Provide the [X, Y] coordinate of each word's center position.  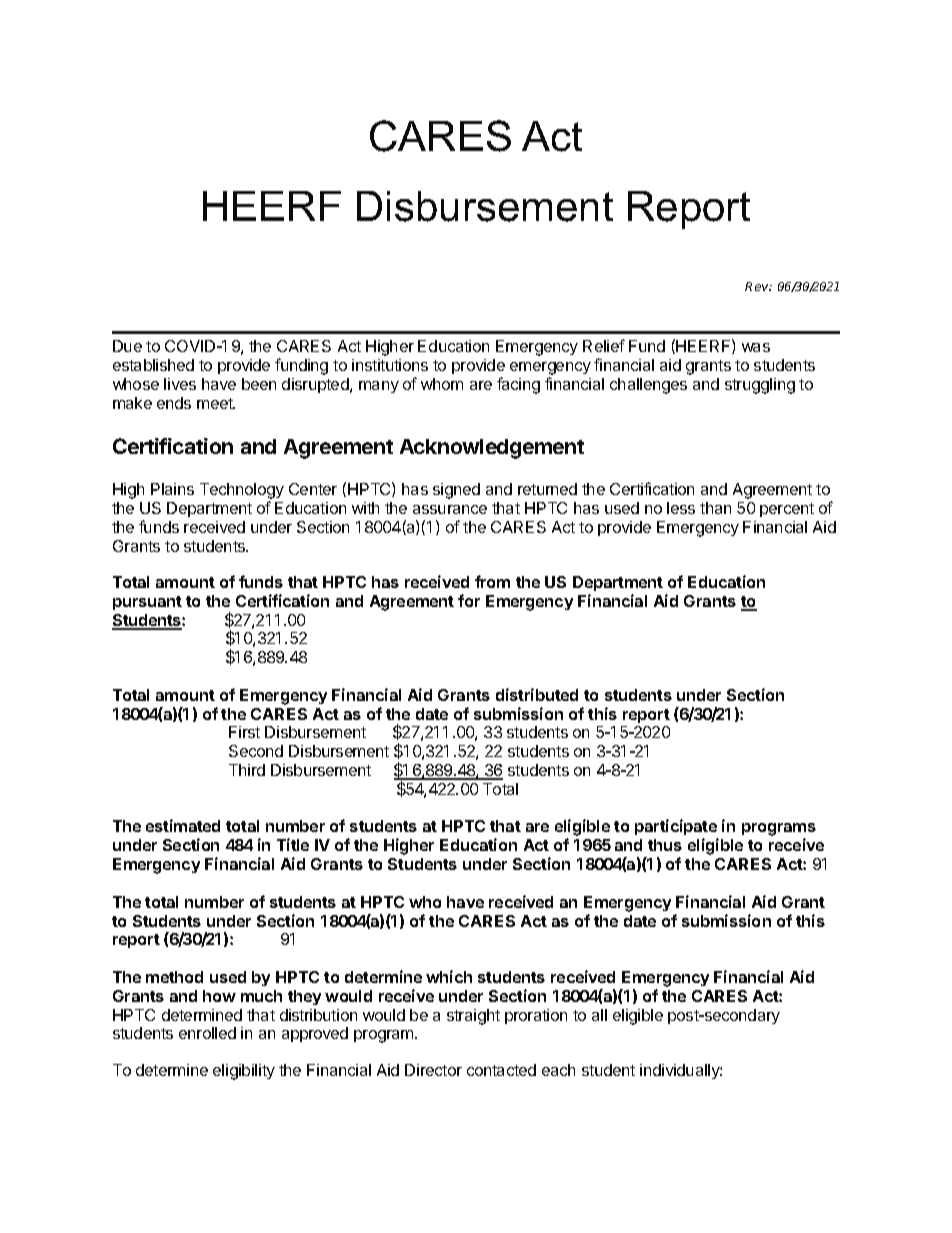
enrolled [207, 1033]
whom [442, 384]
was [756, 347]
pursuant [147, 603]
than [715, 508]
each [558, 1070]
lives [180, 384]
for [469, 600]
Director [433, 1070]
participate [676, 829]
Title [293, 844]
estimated [183, 825]
